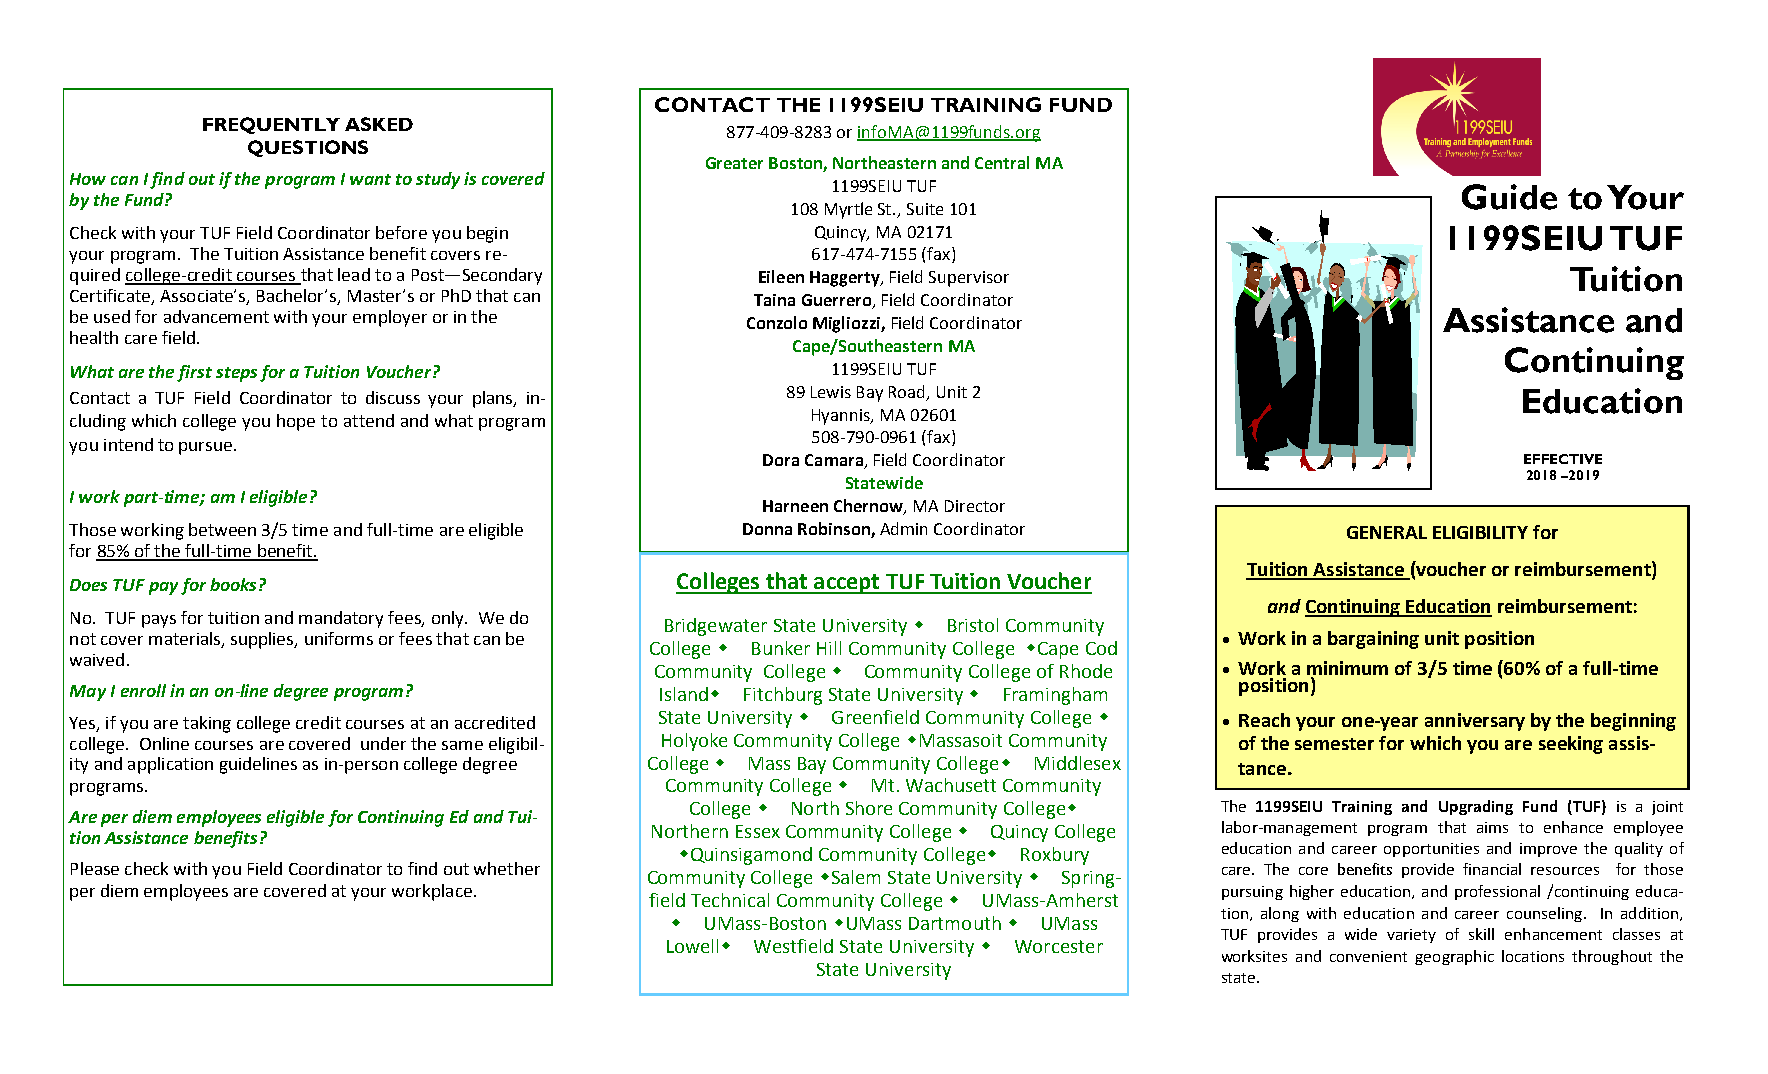 The image size is (1768, 1074). What do you see at coordinates (838, 301) in the image?
I see `Guerrero` at bounding box center [838, 301].
